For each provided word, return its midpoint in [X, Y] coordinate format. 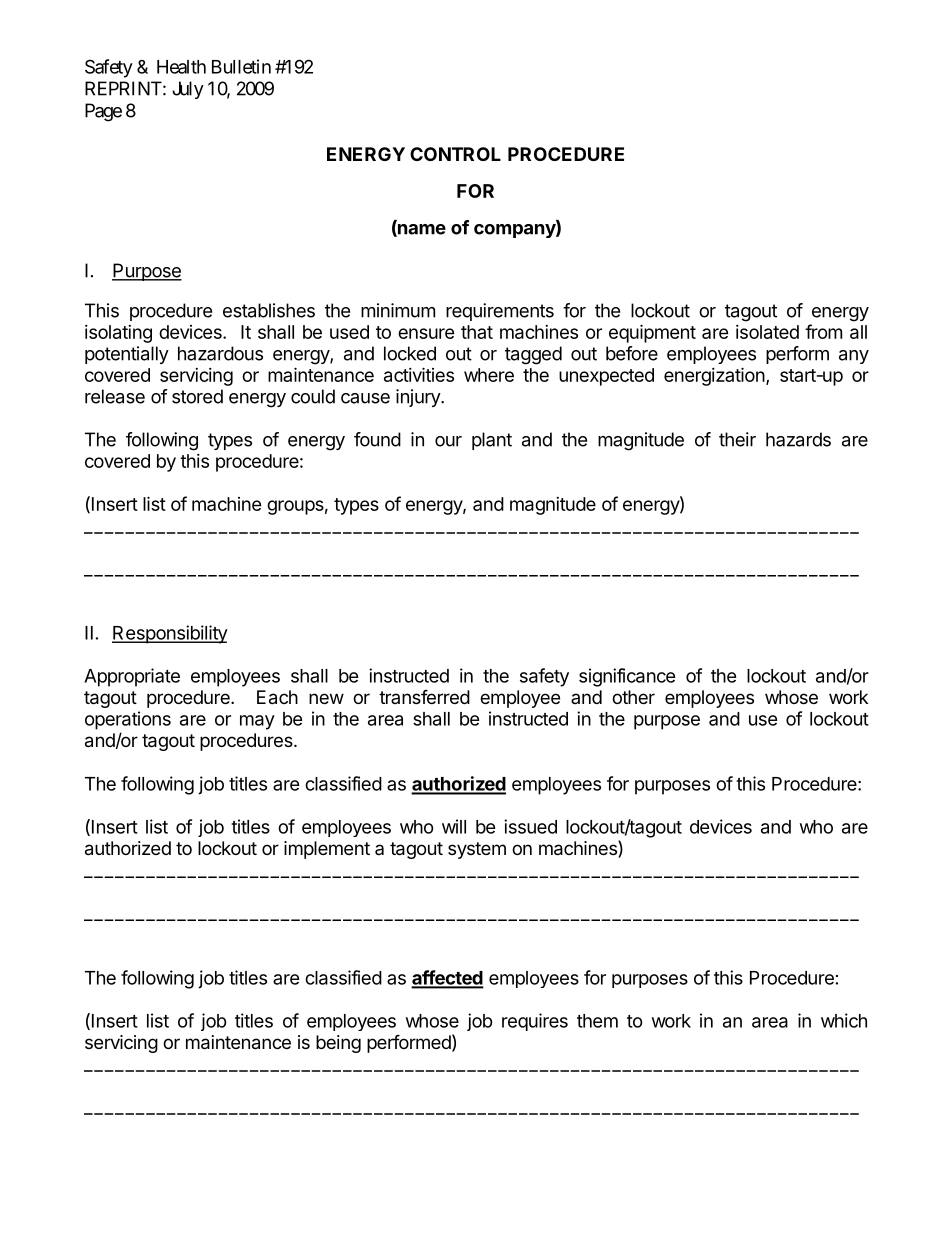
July [188, 90]
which [844, 1020]
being [338, 1044]
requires [535, 1022]
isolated [767, 332]
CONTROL [455, 154]
